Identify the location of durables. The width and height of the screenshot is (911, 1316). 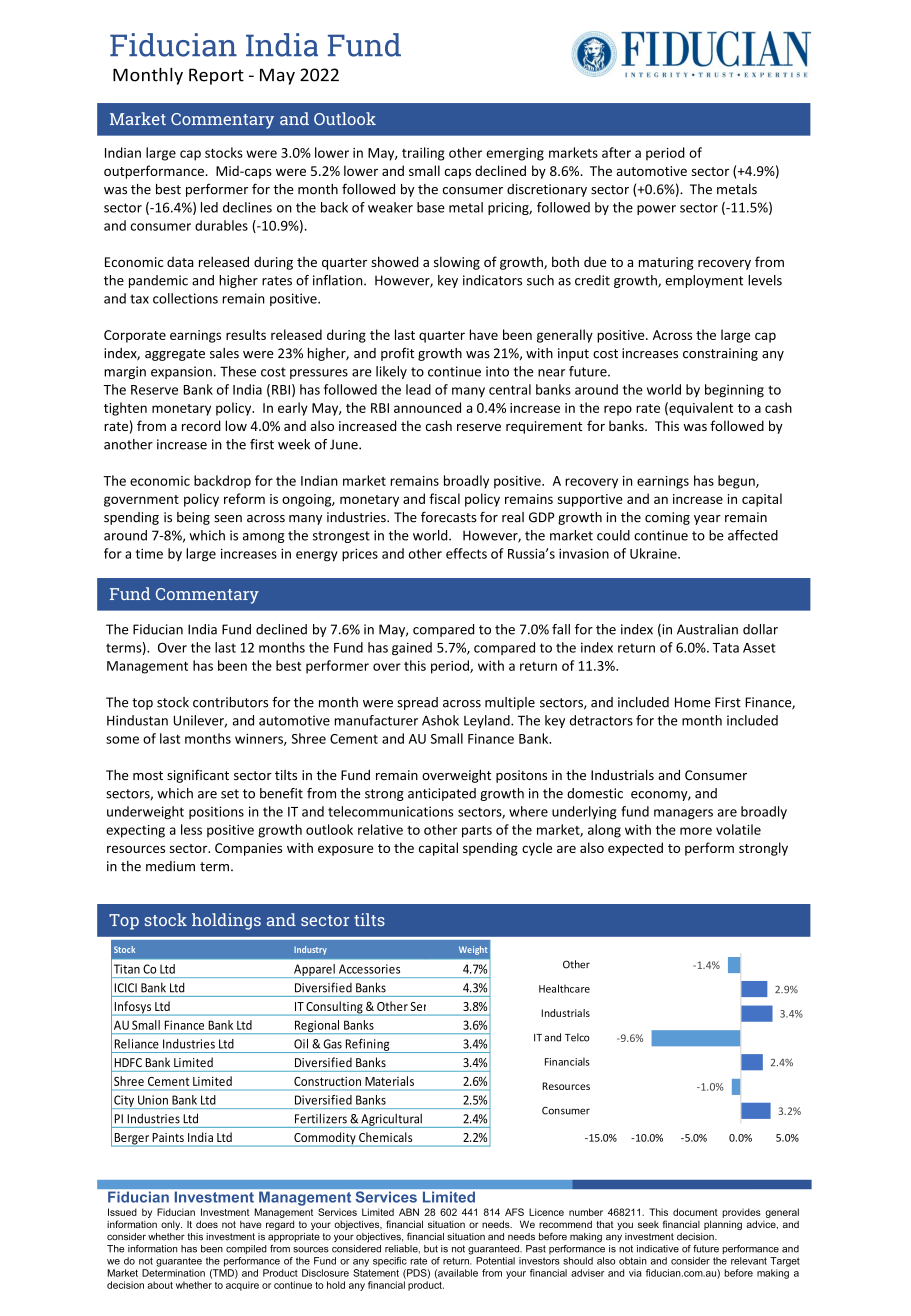
(221, 225).
